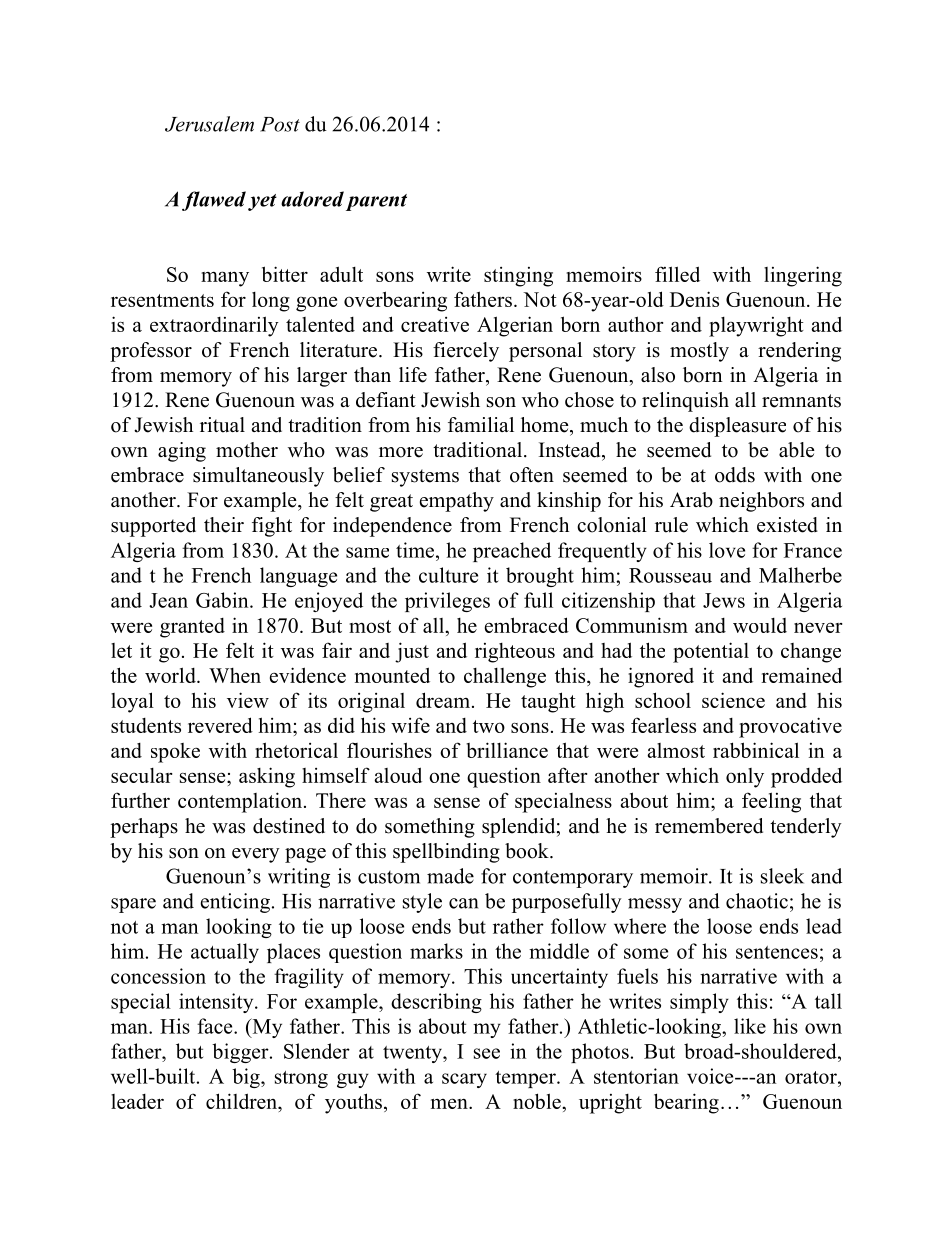  What do you see at coordinates (209, 124) in the document?
I see `Jerusalem` at bounding box center [209, 124].
